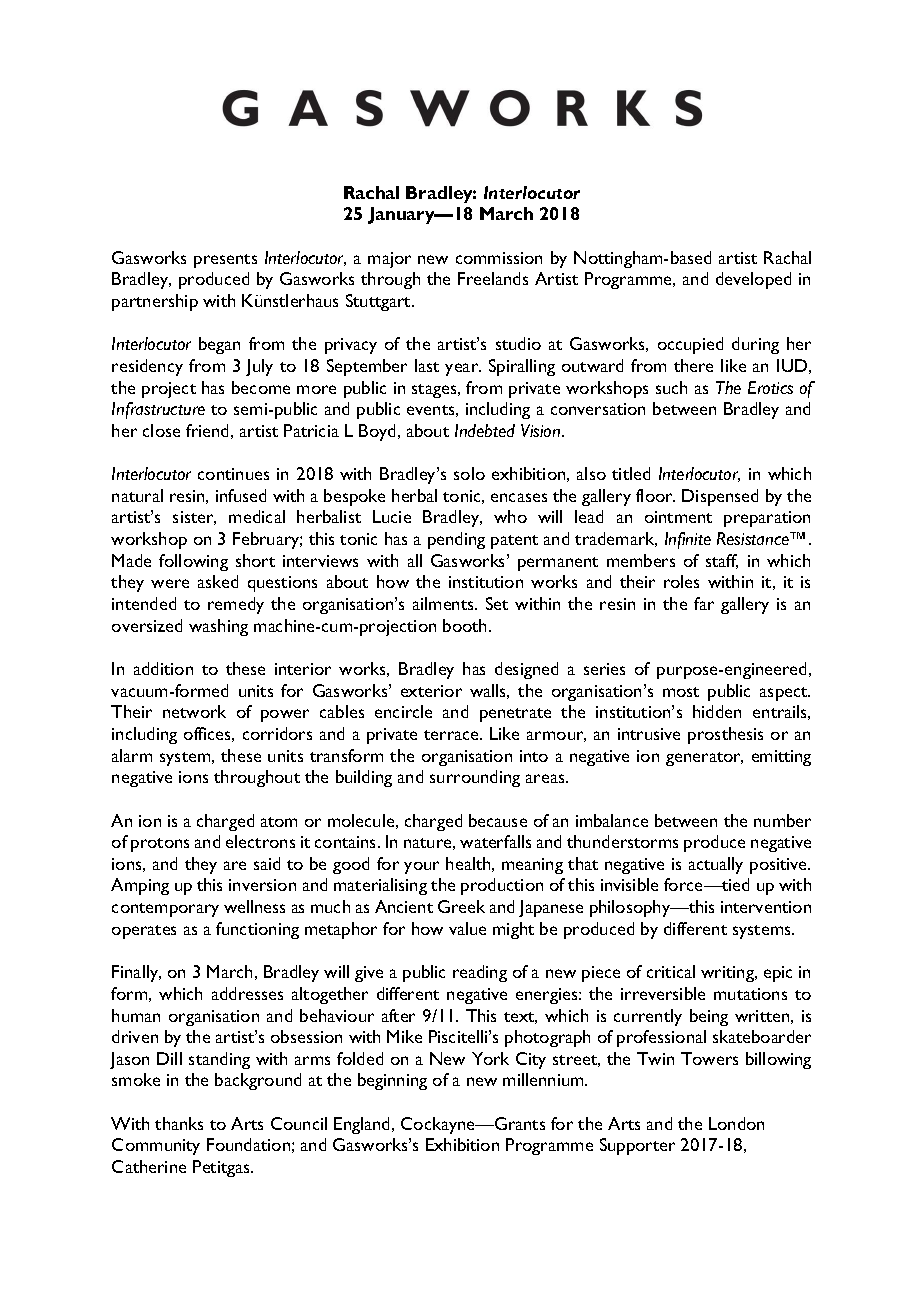 This screenshot has width=924, height=1309. Describe the element at coordinates (194, 711) in the screenshot. I see `network` at that location.
